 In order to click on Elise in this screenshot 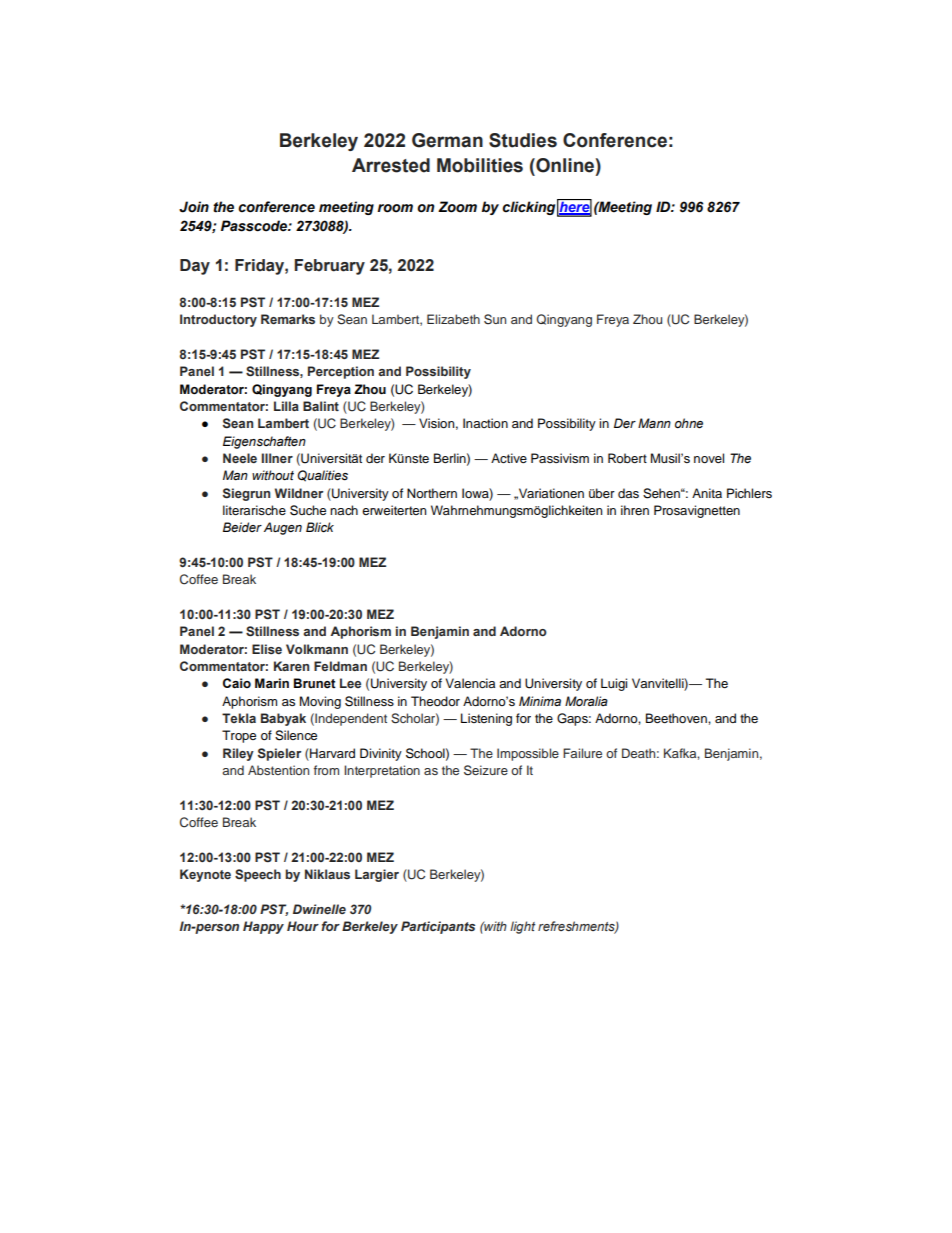, I will do `click(267, 649)`.
